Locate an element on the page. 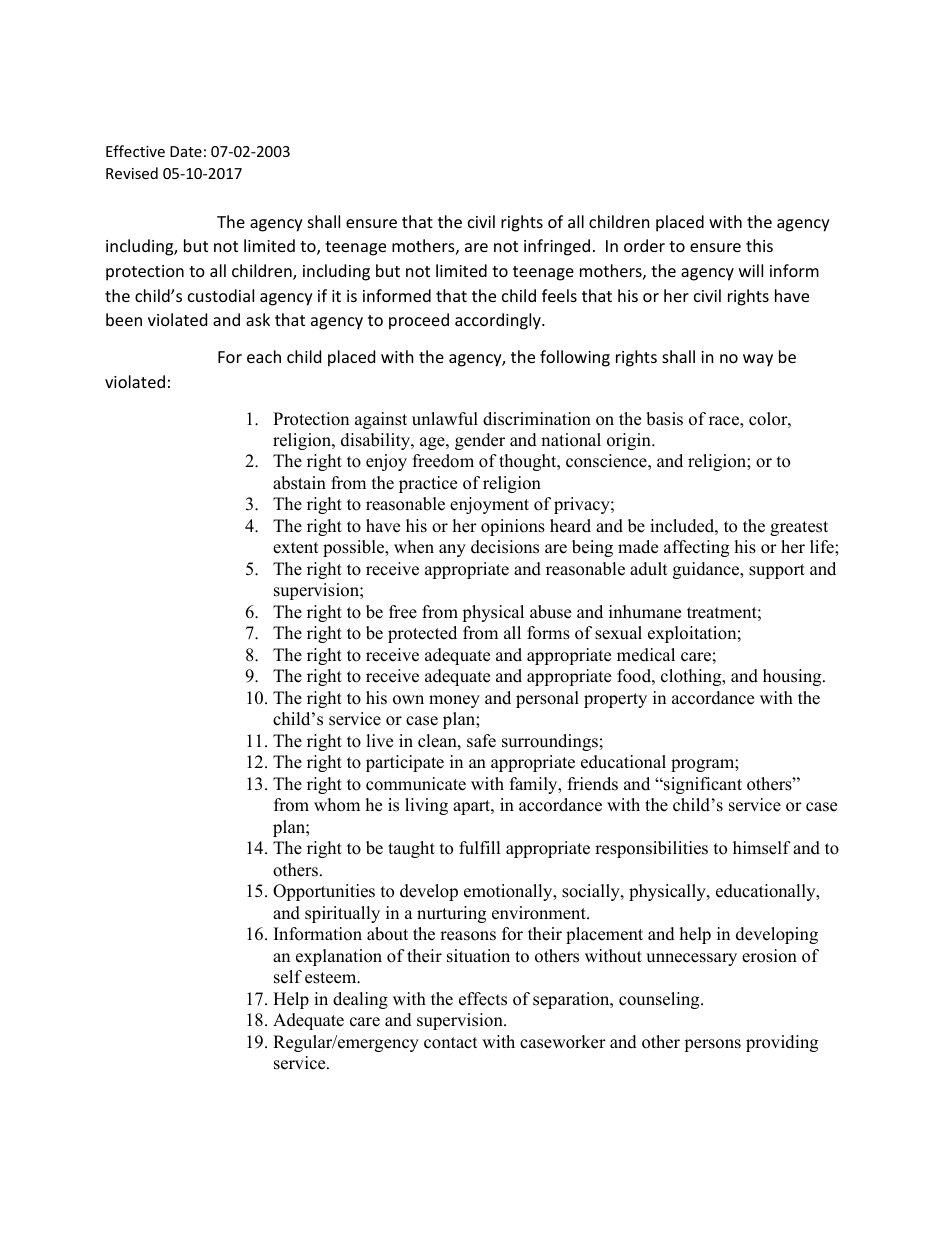  infringed is located at coordinates (557, 247).
